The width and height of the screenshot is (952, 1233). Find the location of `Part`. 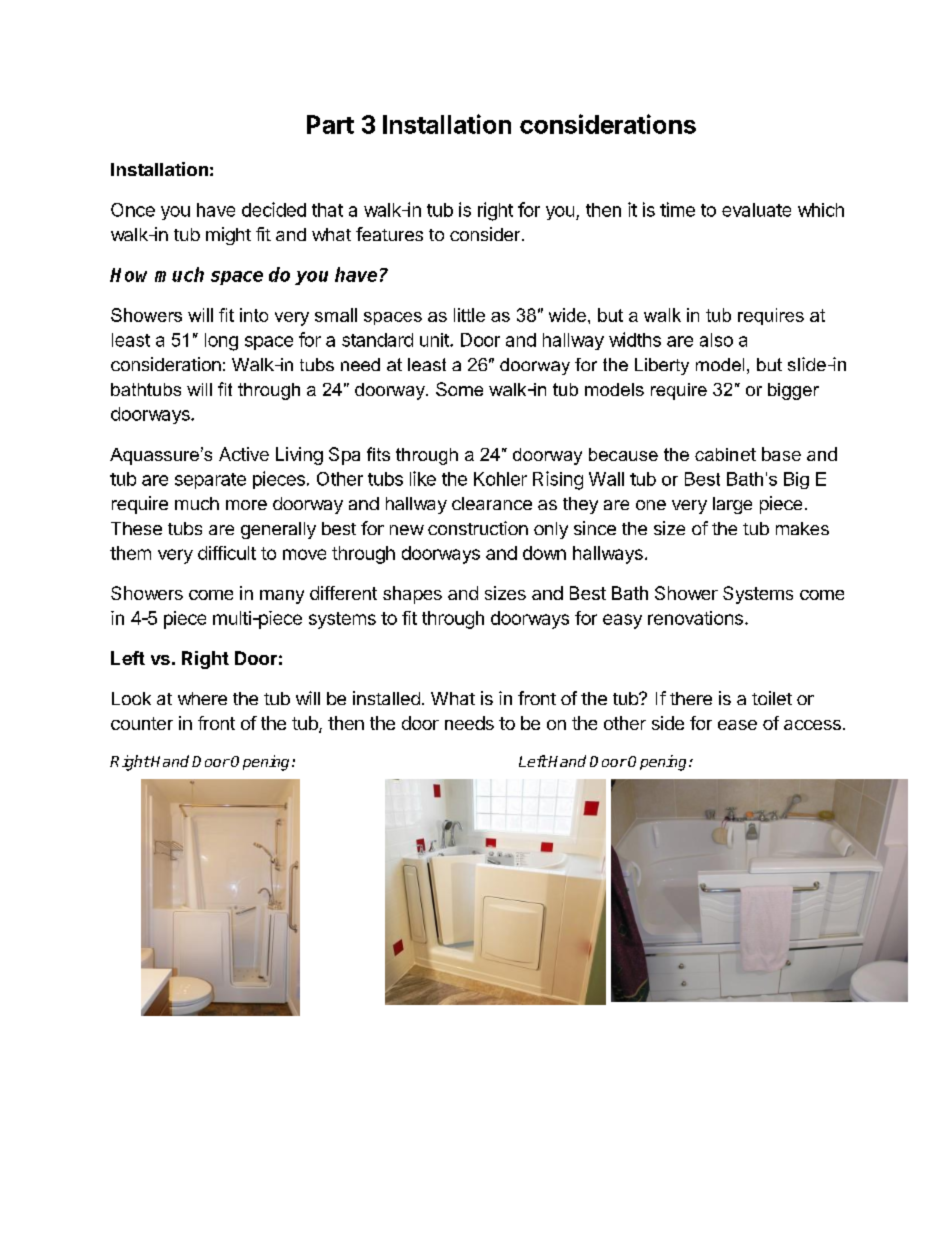

Part is located at coordinates (330, 124).
